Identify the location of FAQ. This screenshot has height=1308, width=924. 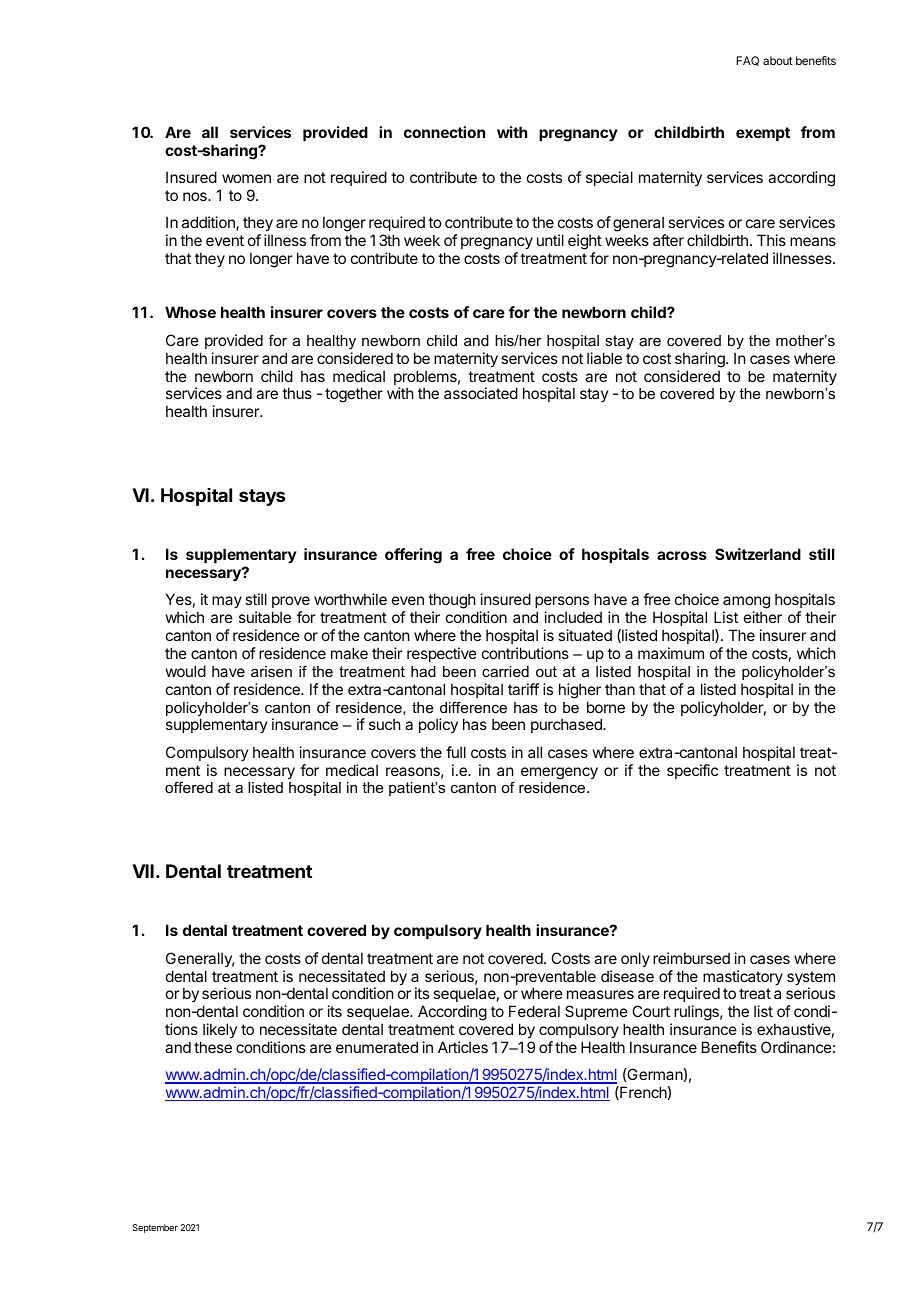
(747, 61).
